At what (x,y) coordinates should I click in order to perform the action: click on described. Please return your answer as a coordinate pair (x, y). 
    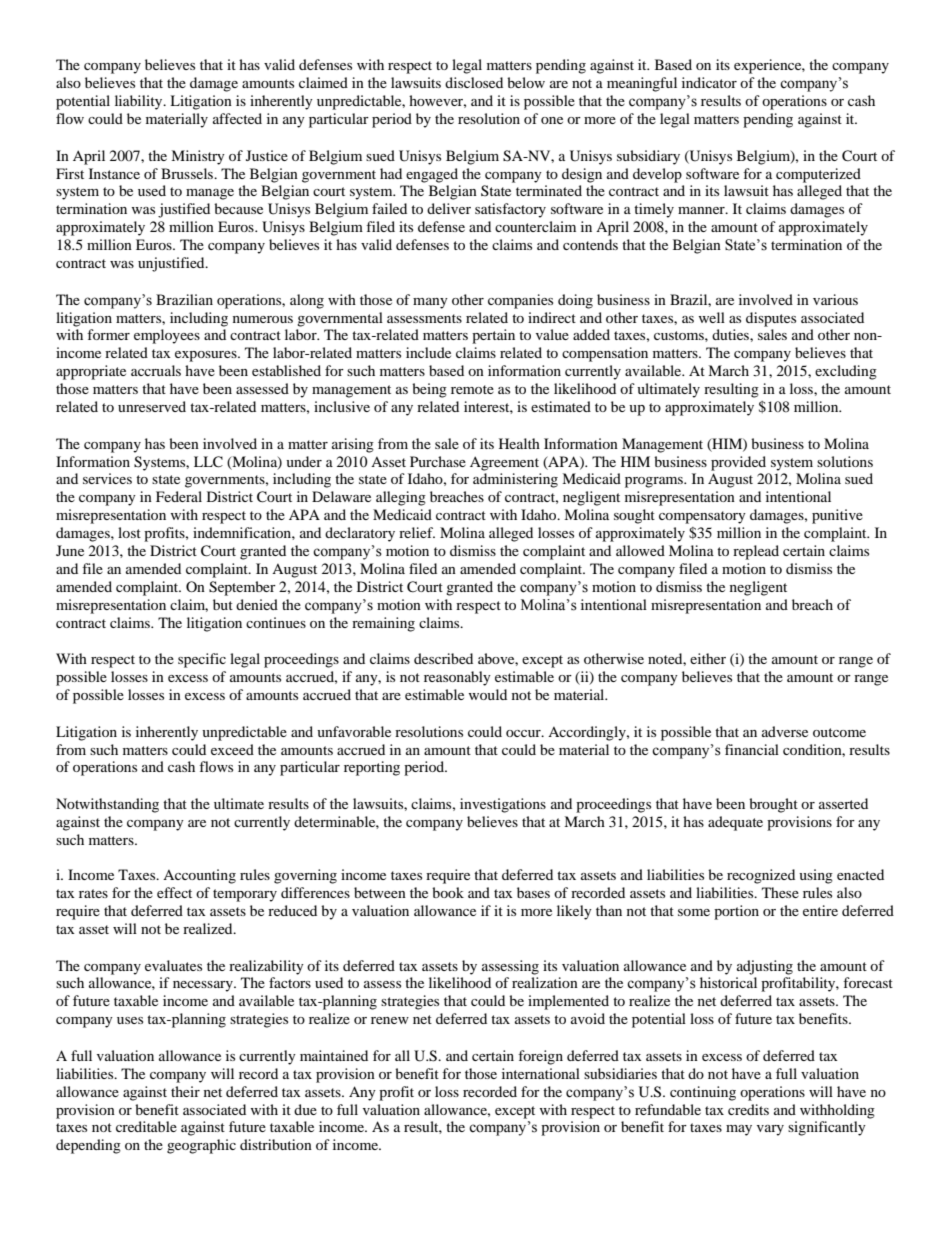
    Looking at the image, I should click on (443, 658).
